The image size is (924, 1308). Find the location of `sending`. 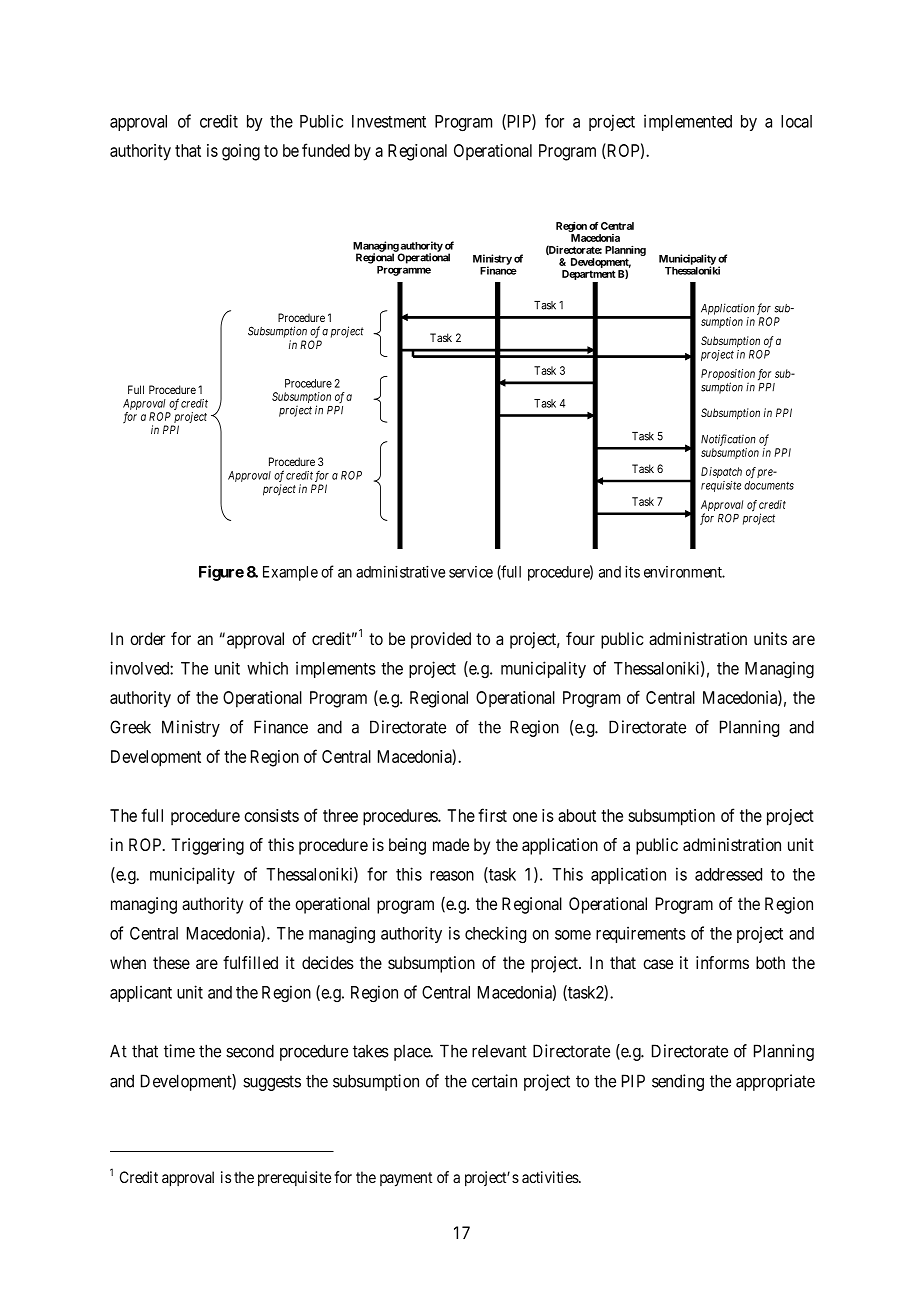

sending is located at coordinates (678, 1082).
